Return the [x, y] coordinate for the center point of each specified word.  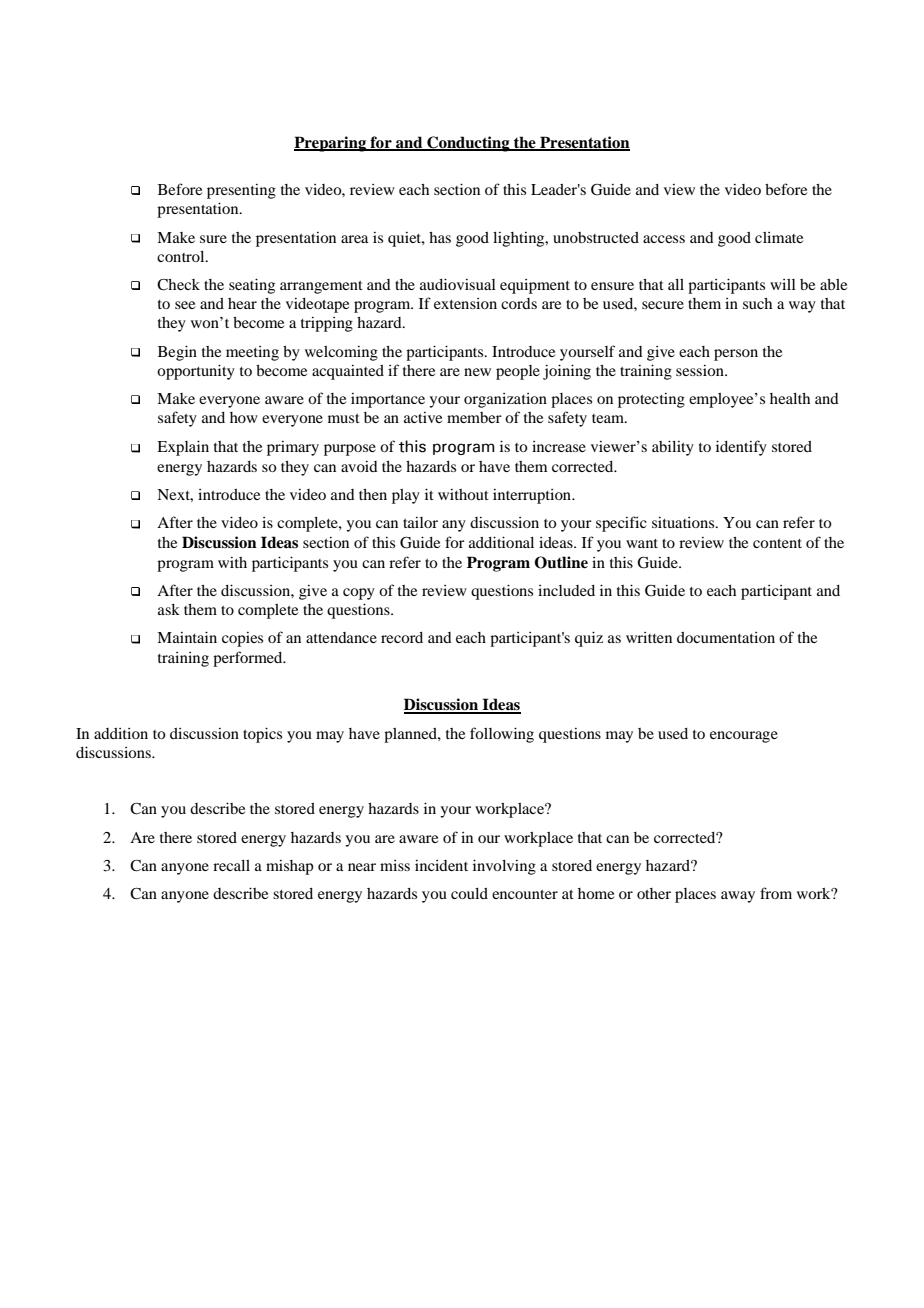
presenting [241, 191]
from [776, 893]
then [373, 494]
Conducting [468, 144]
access [664, 239]
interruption [533, 496]
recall [231, 865]
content [777, 543]
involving [504, 867]
